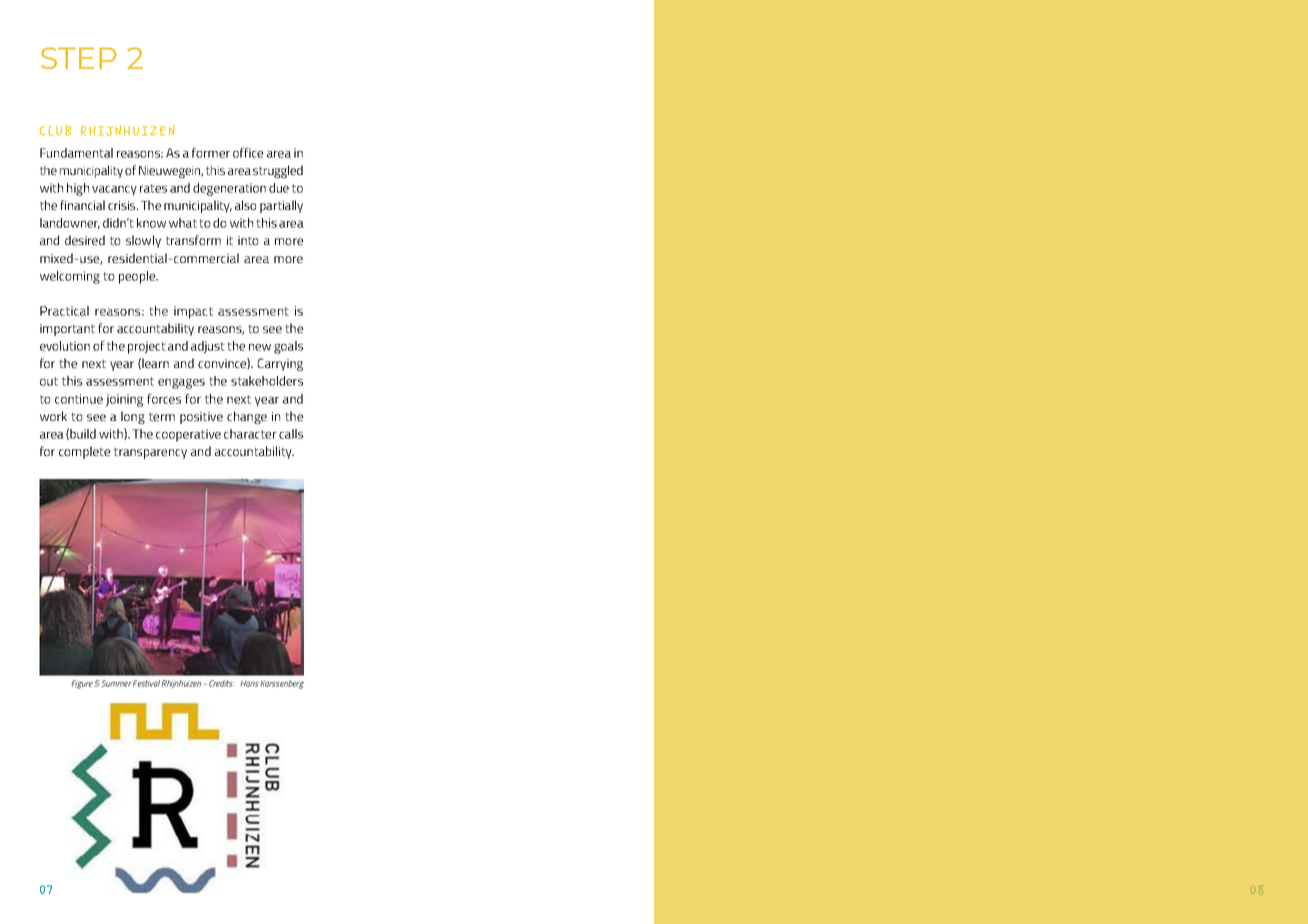 This screenshot has width=1308, height=924. What do you see at coordinates (84, 452) in the screenshot?
I see `complete` at bounding box center [84, 452].
